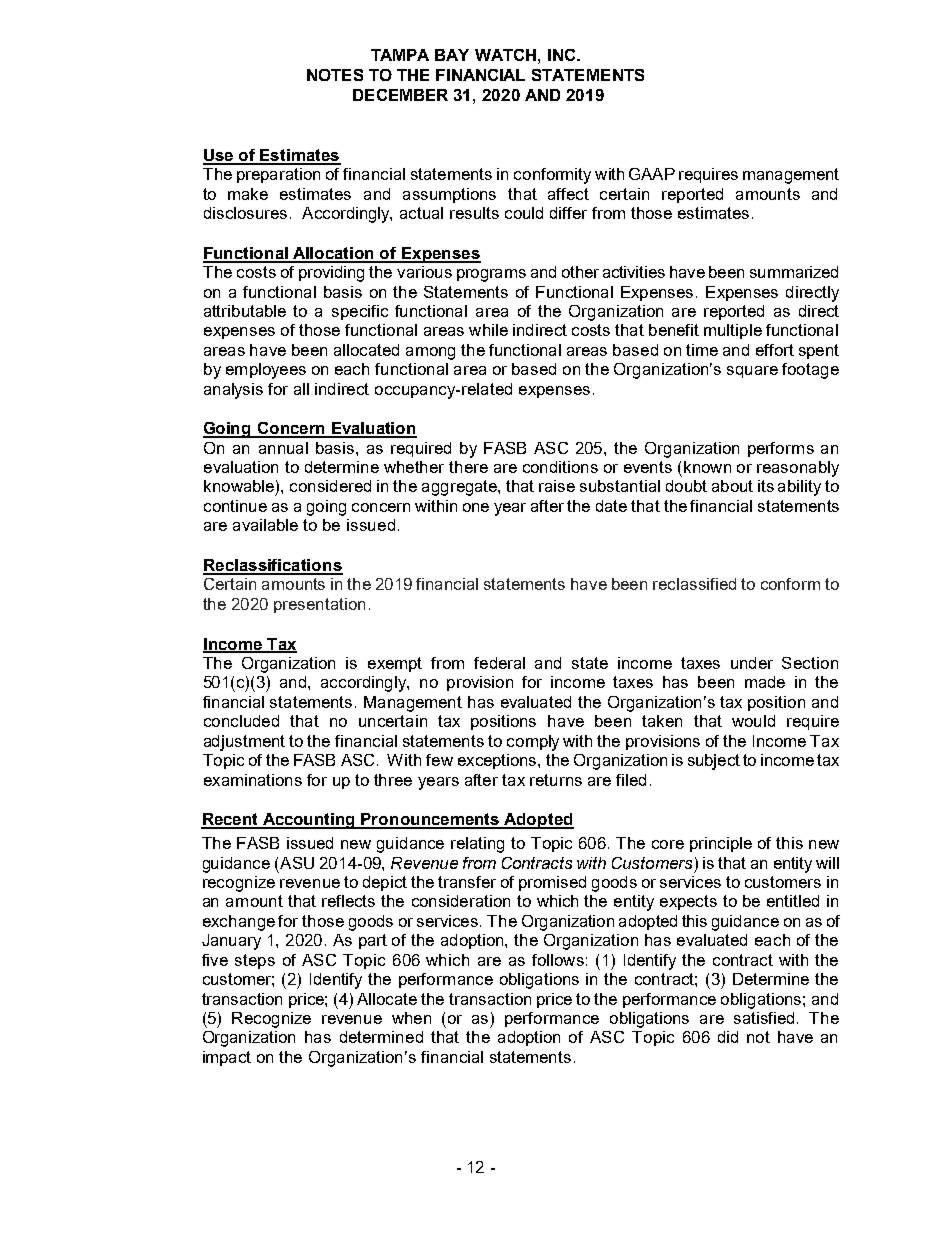 The image size is (952, 1233). Describe the element at coordinates (265, 525) in the document. I see `available` at that location.
